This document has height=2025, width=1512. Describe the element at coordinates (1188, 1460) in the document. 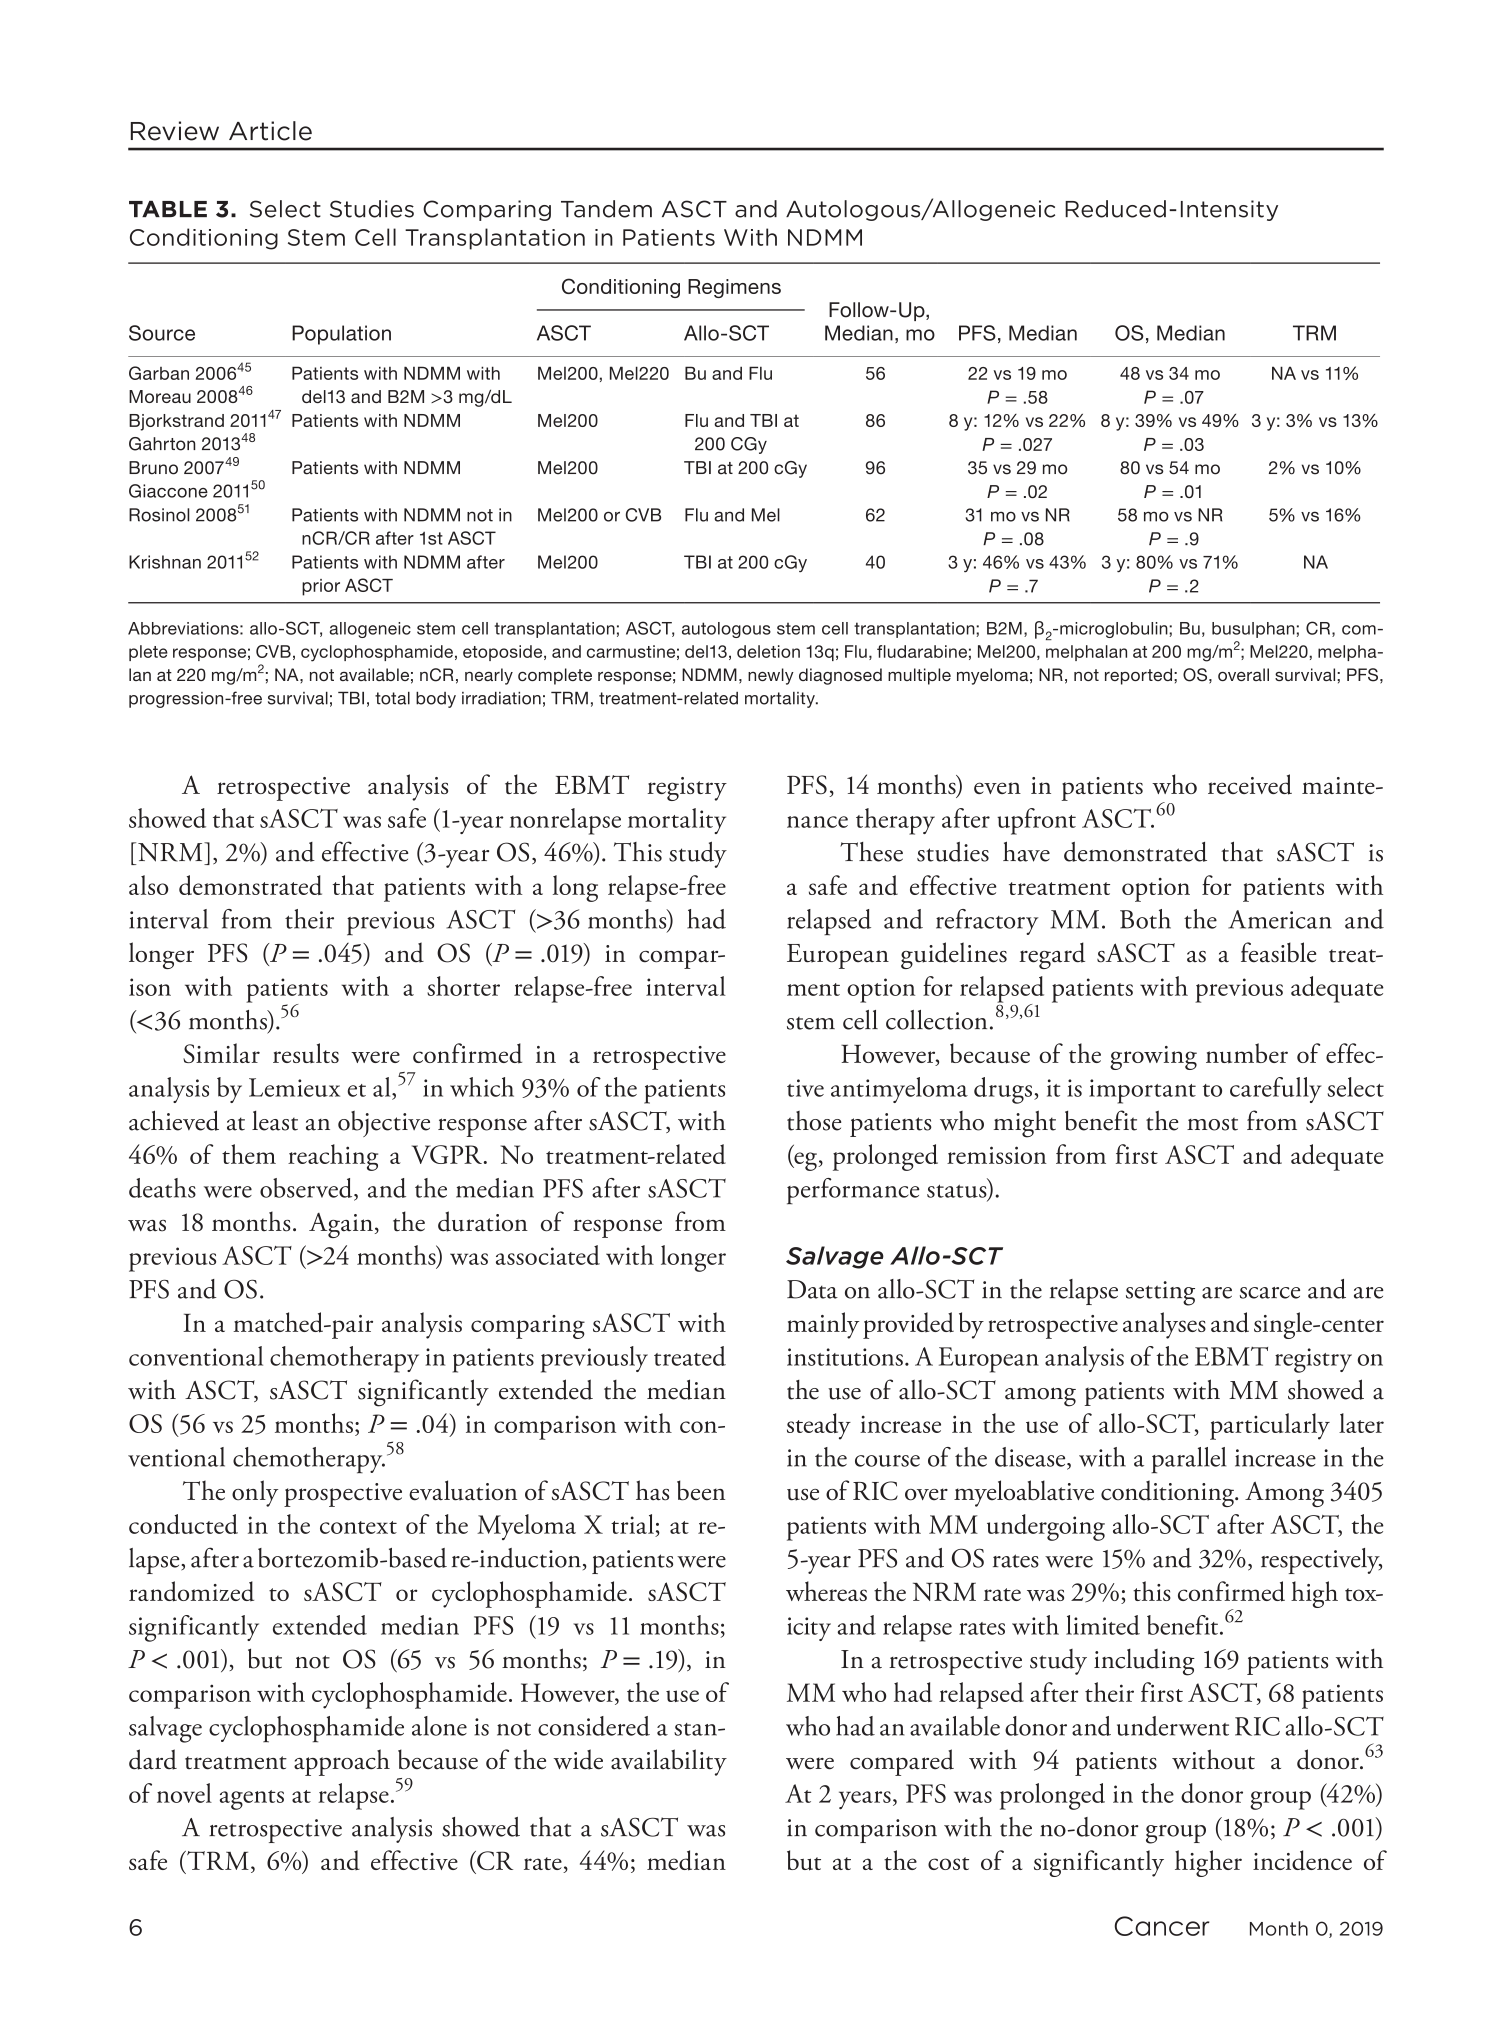

I see `parallel` at that location.
